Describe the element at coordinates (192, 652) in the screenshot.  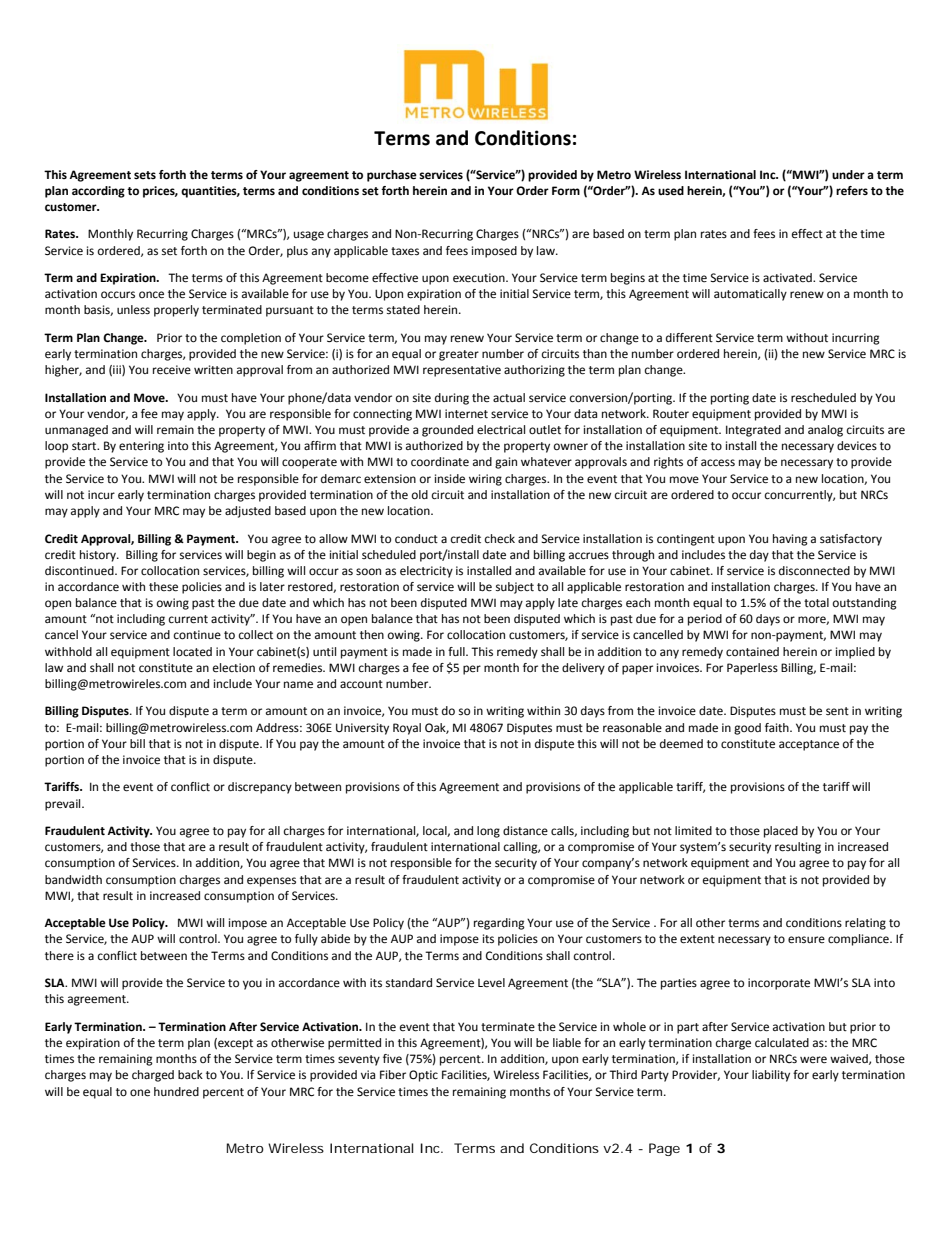
I see `located` at that location.
